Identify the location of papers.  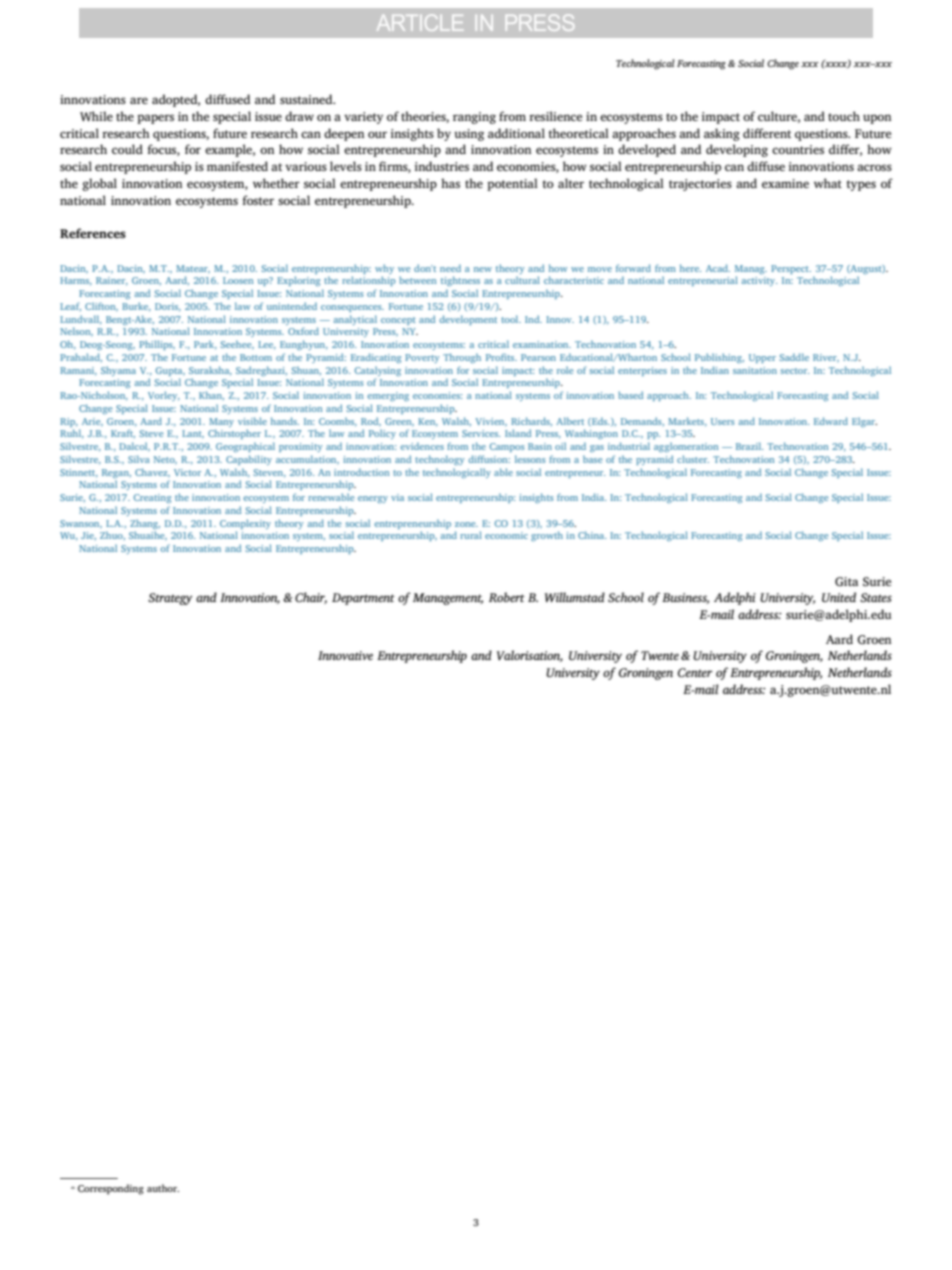
(155, 119).
